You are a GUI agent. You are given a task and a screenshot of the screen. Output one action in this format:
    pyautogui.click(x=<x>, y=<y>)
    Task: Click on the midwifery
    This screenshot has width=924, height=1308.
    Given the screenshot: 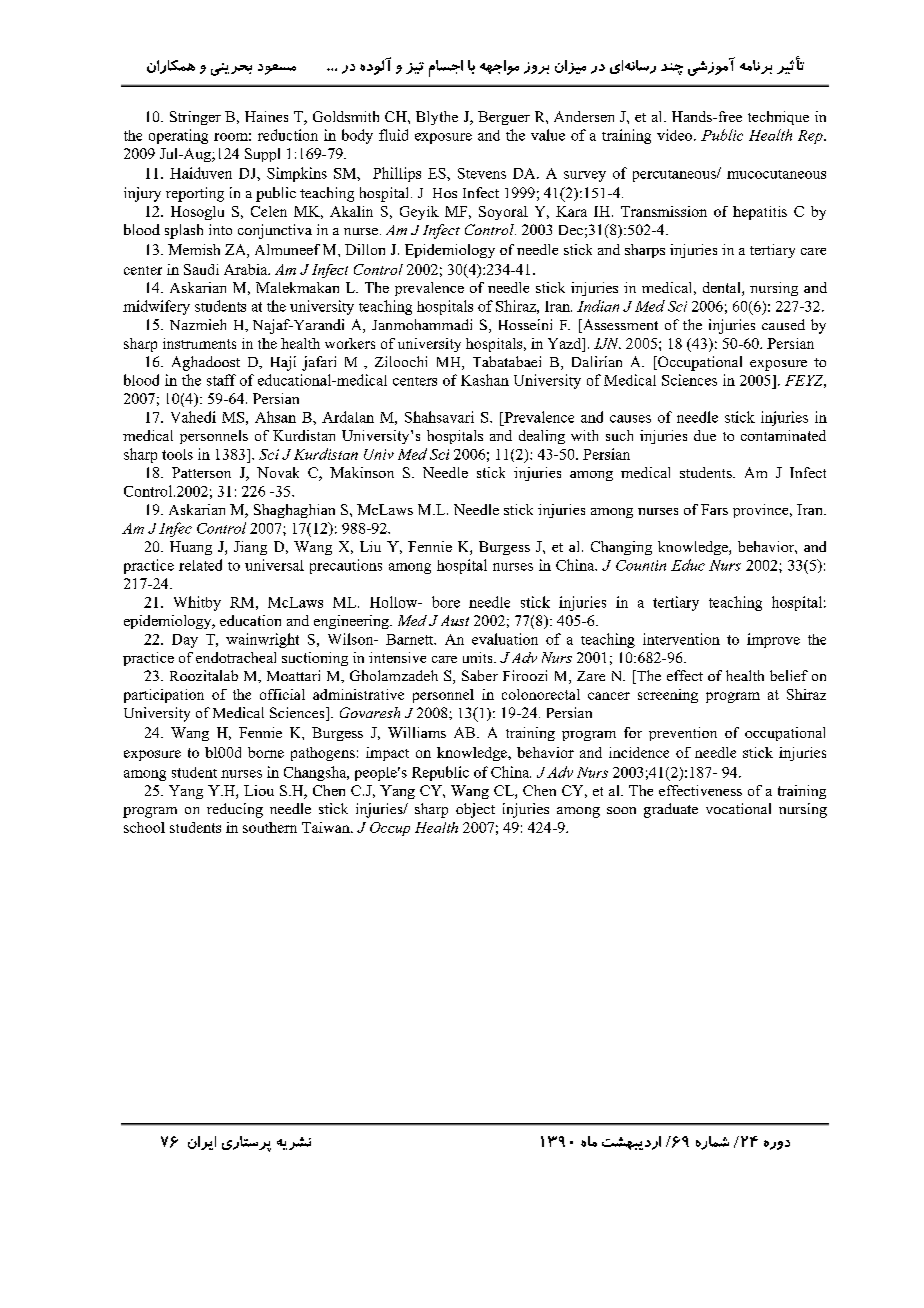 What is the action you would take?
    pyautogui.click(x=156, y=307)
